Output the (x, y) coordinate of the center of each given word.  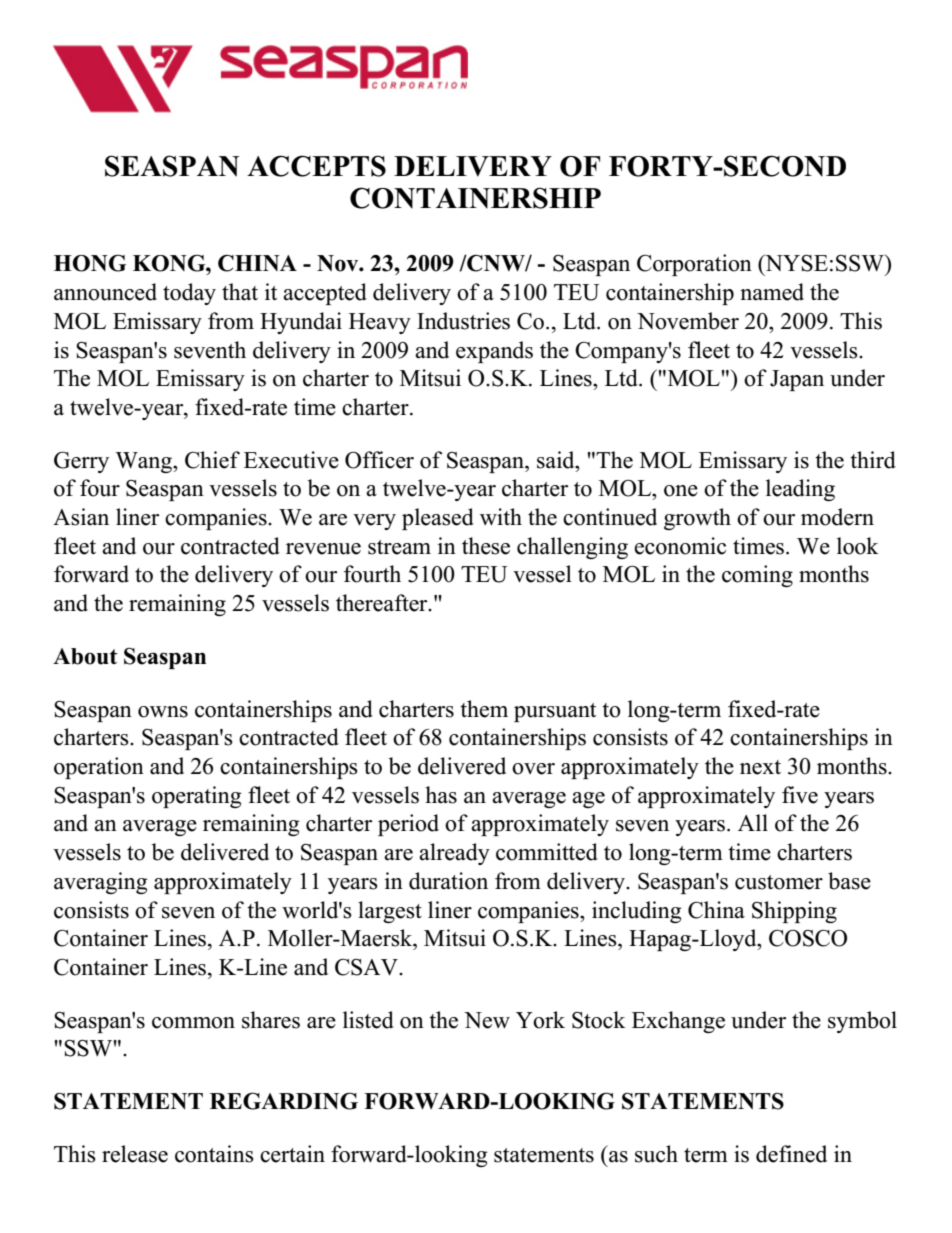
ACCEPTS (316, 166)
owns (163, 712)
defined (791, 1154)
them (484, 709)
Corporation (694, 265)
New (487, 1020)
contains (214, 1154)
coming (757, 576)
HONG (90, 263)
